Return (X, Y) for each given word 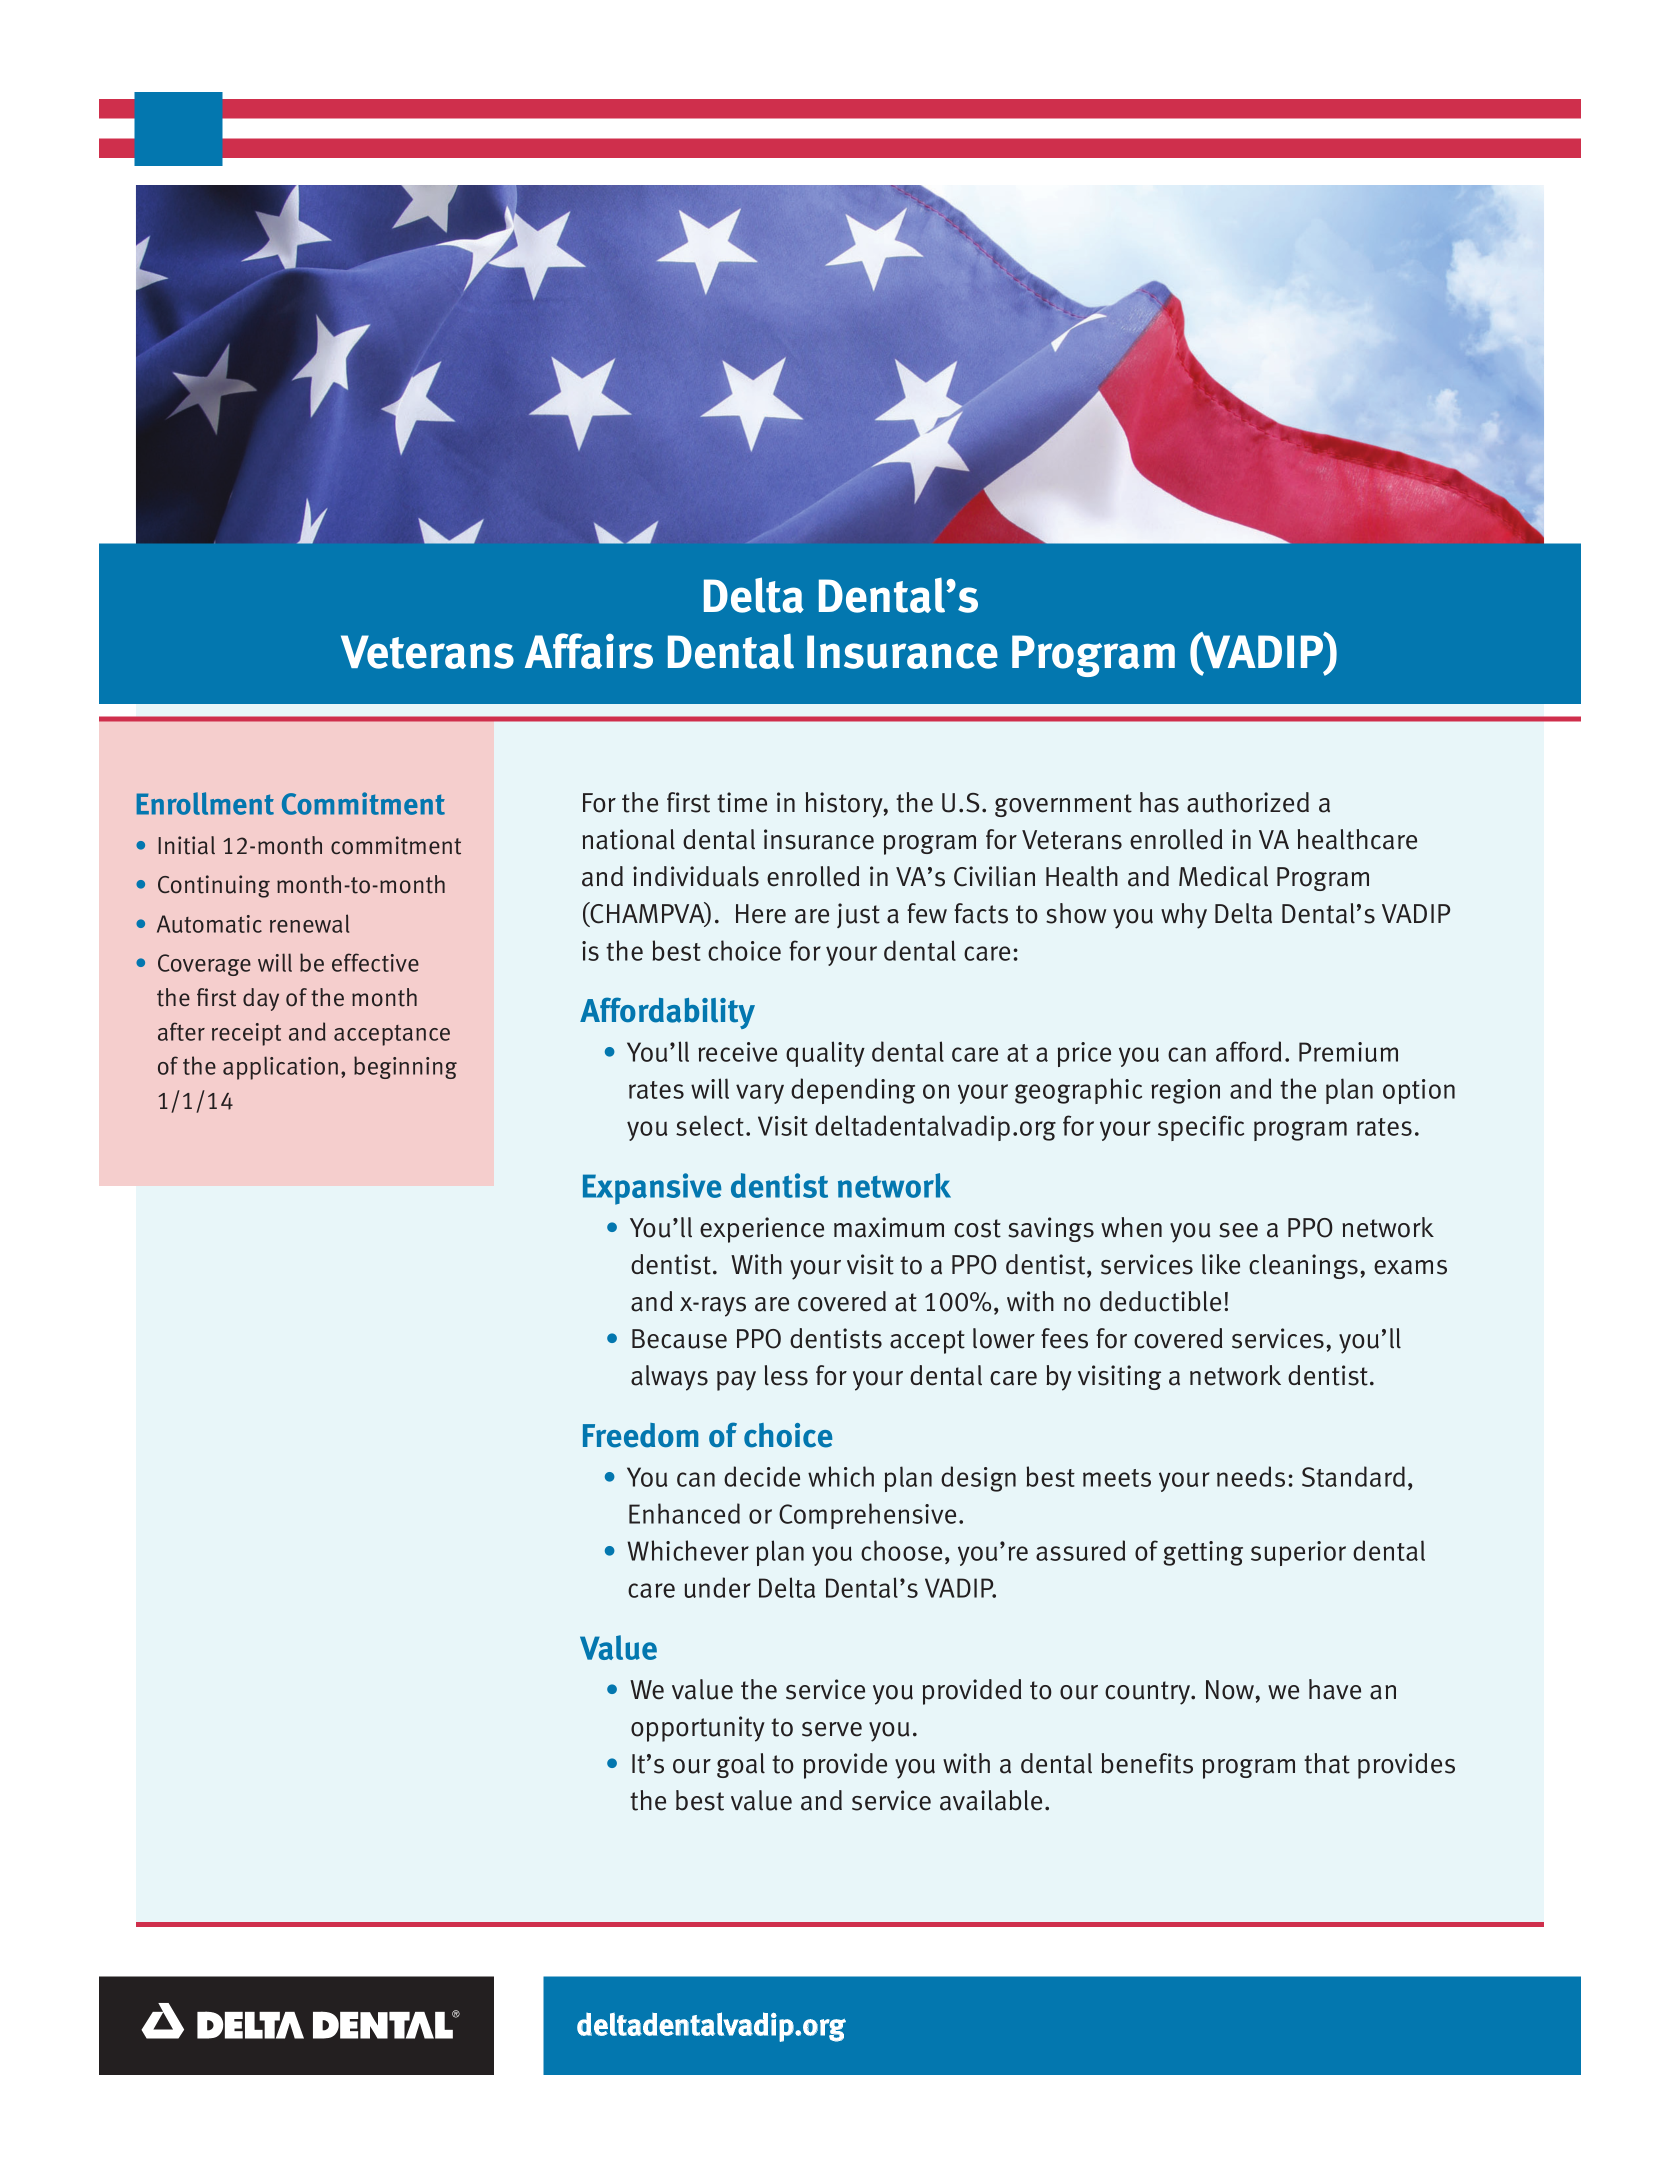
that (1327, 1763)
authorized (1248, 802)
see (1238, 1230)
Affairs (589, 651)
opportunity (698, 1729)
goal (741, 1765)
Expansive (652, 1189)
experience (762, 1230)
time (742, 802)
